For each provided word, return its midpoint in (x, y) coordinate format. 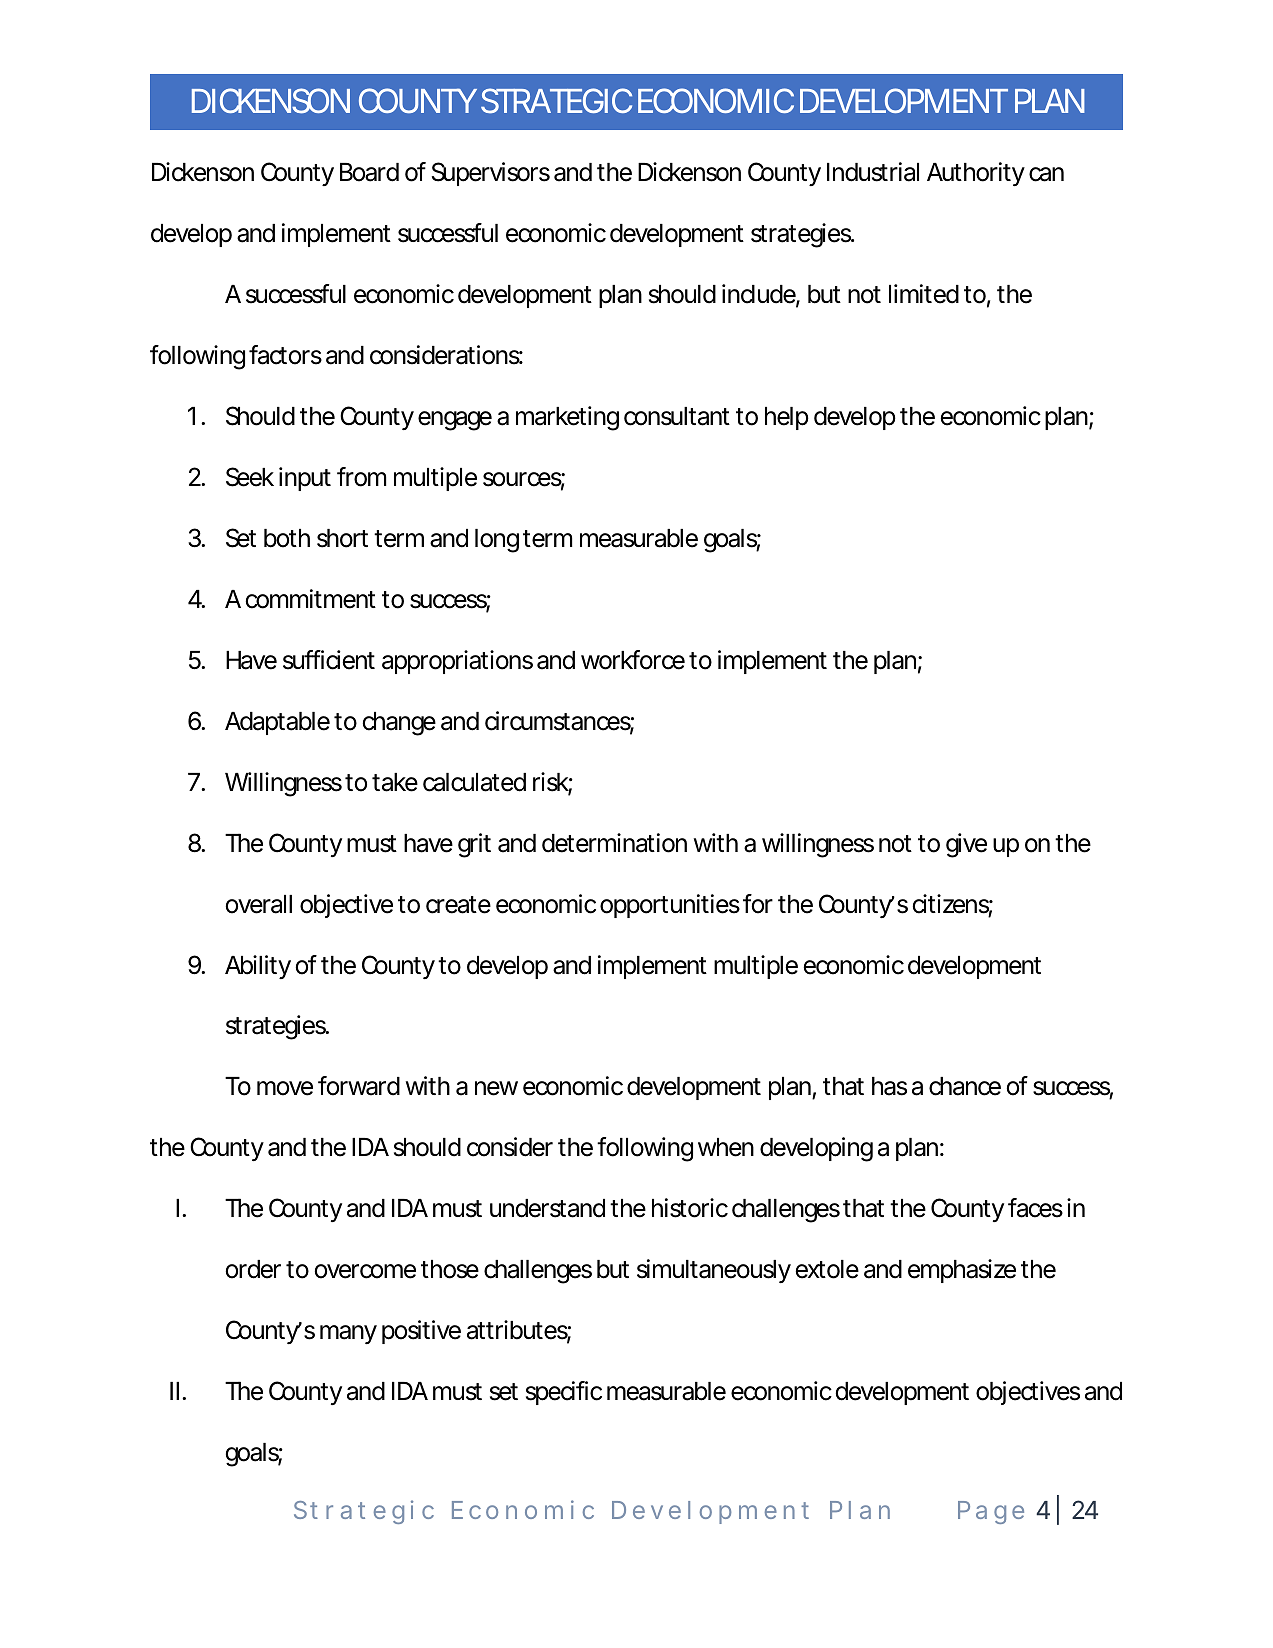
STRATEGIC (556, 101)
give (966, 845)
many (348, 1334)
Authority (976, 174)
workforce (633, 660)
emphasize (962, 1271)
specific (564, 1393)
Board (369, 172)
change (399, 724)
